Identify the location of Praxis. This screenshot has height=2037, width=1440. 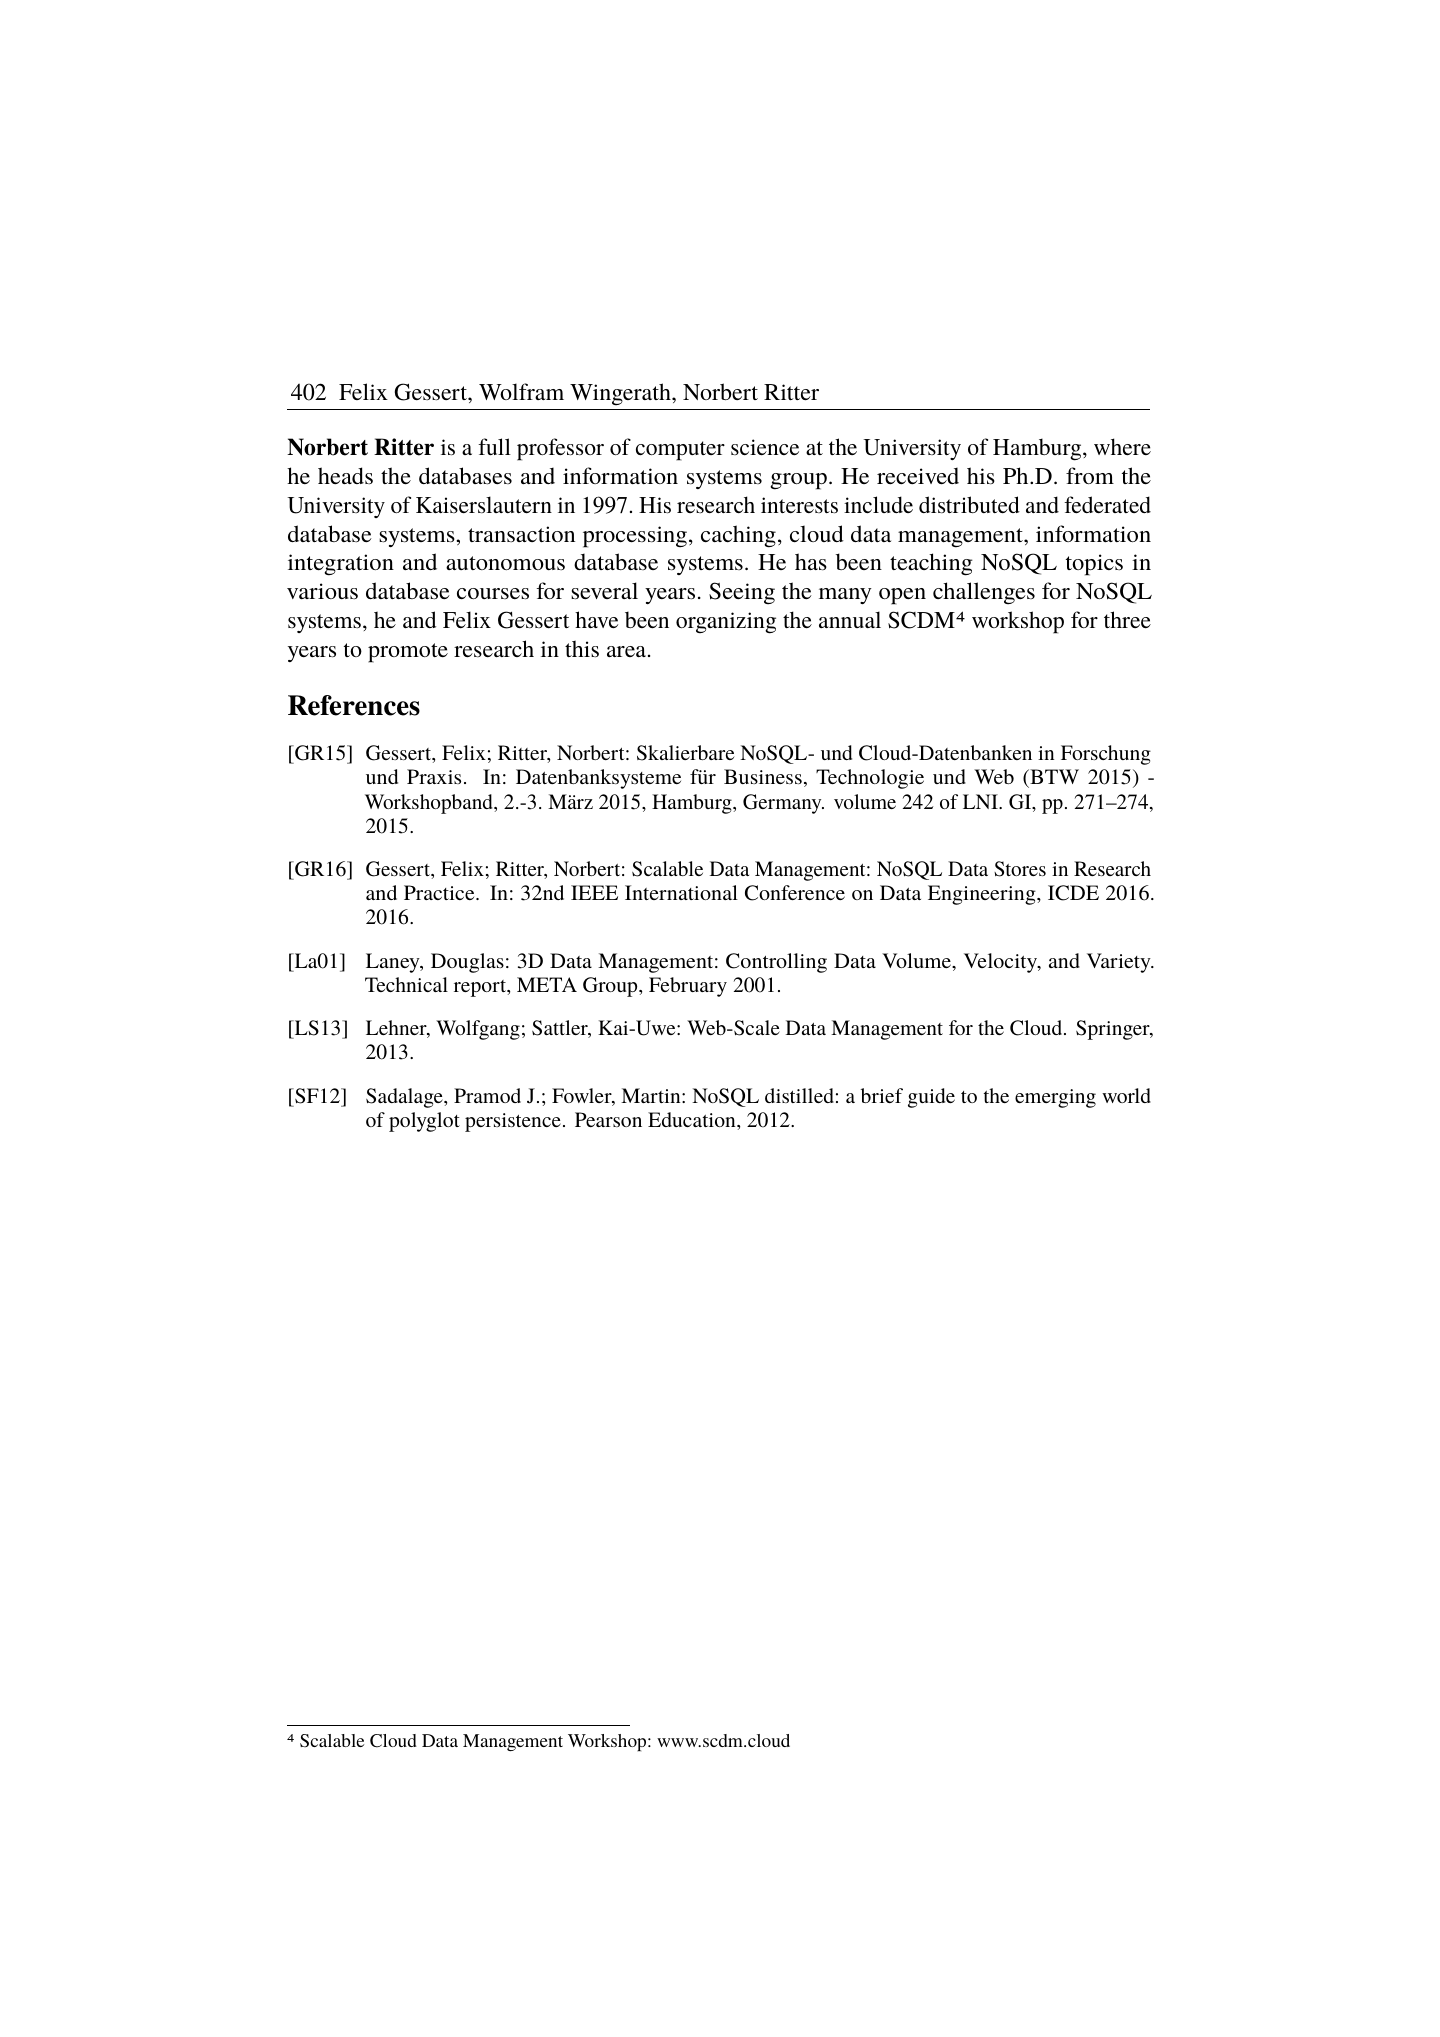
(434, 776).
